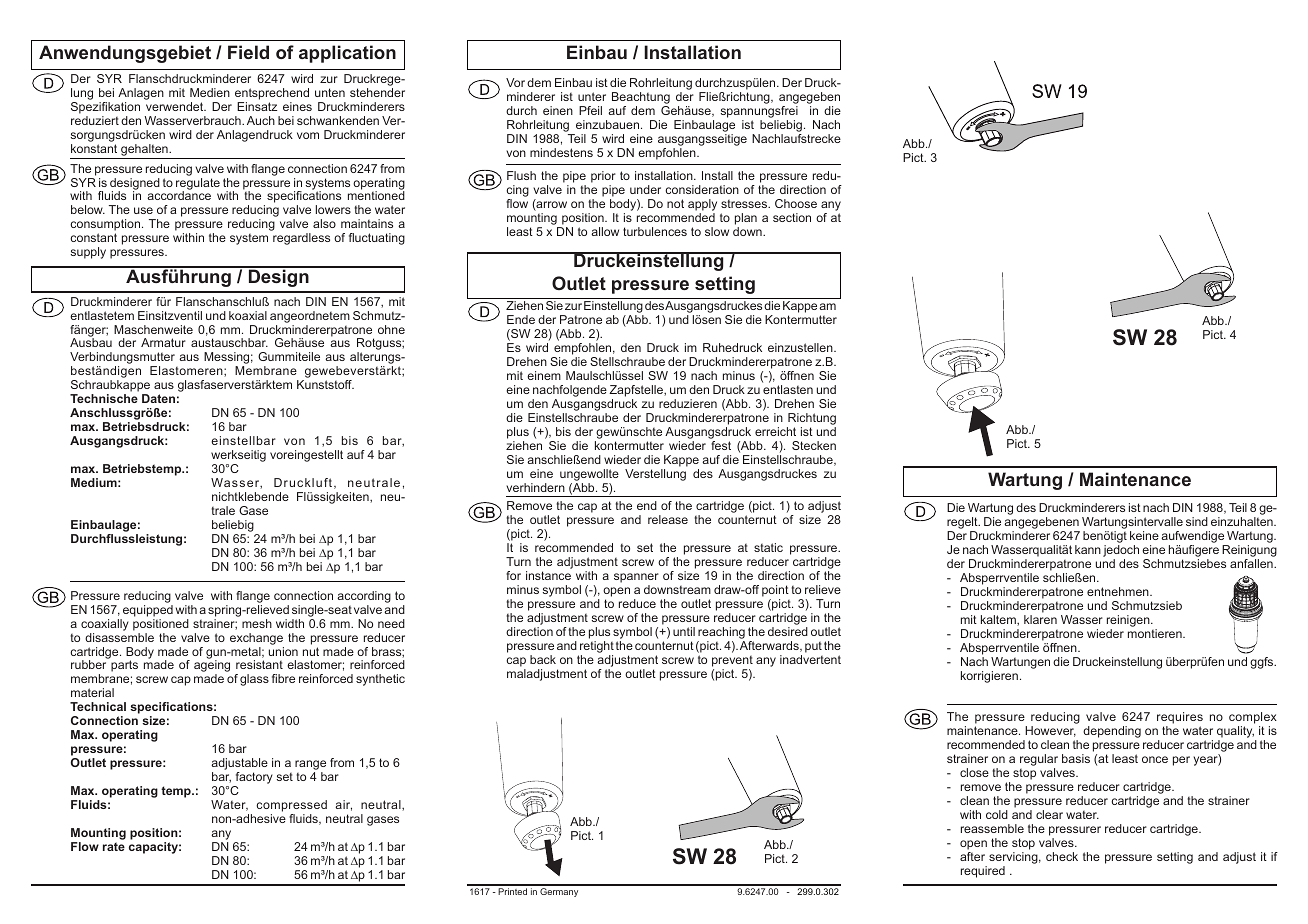 This document has width=1308, height=924. Describe the element at coordinates (248, 52) in the document. I see `Field` at that location.
